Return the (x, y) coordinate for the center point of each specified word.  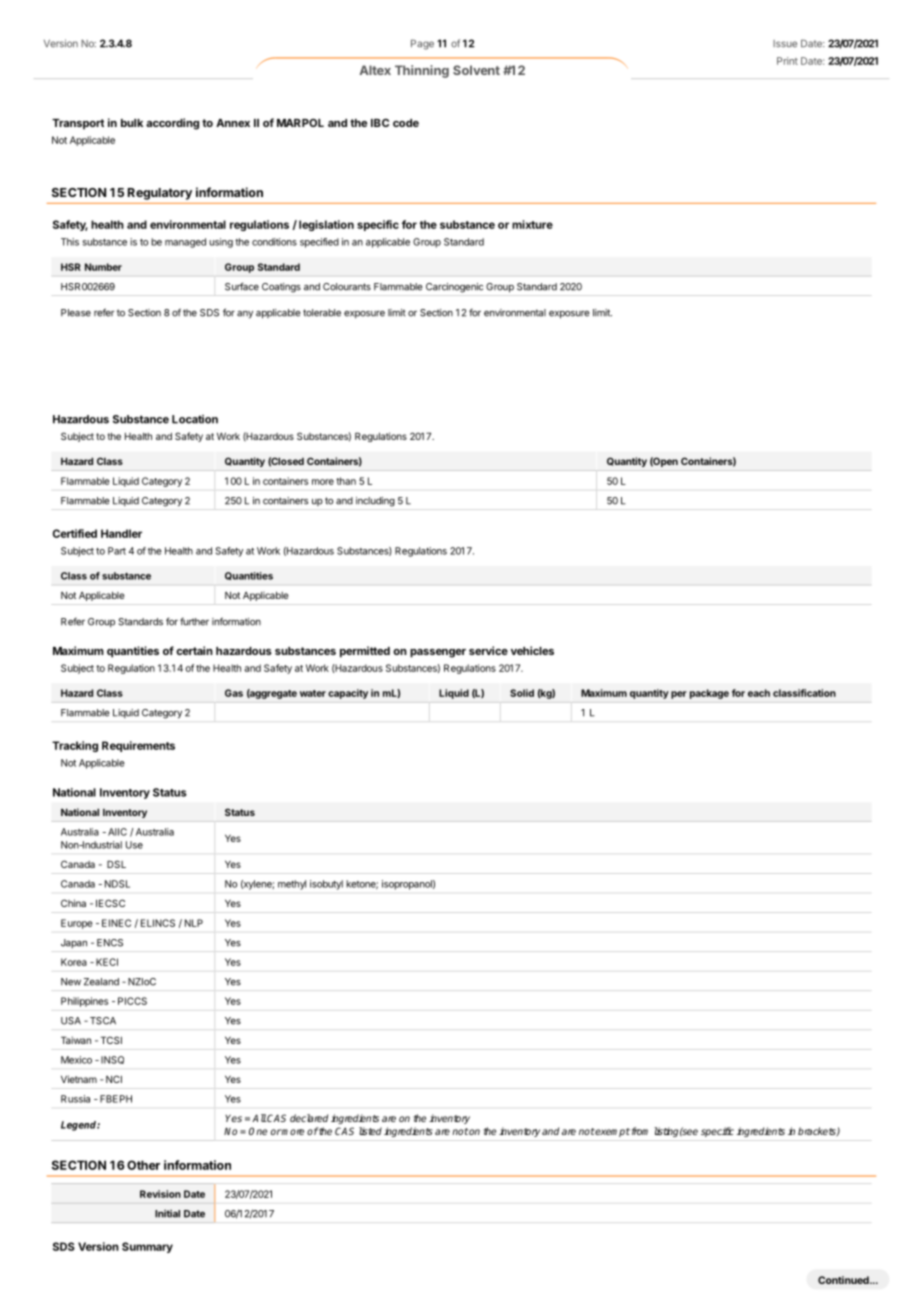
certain (194, 650)
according (172, 124)
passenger (438, 653)
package (709, 694)
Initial (167, 1214)
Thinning (422, 71)
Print (787, 61)
